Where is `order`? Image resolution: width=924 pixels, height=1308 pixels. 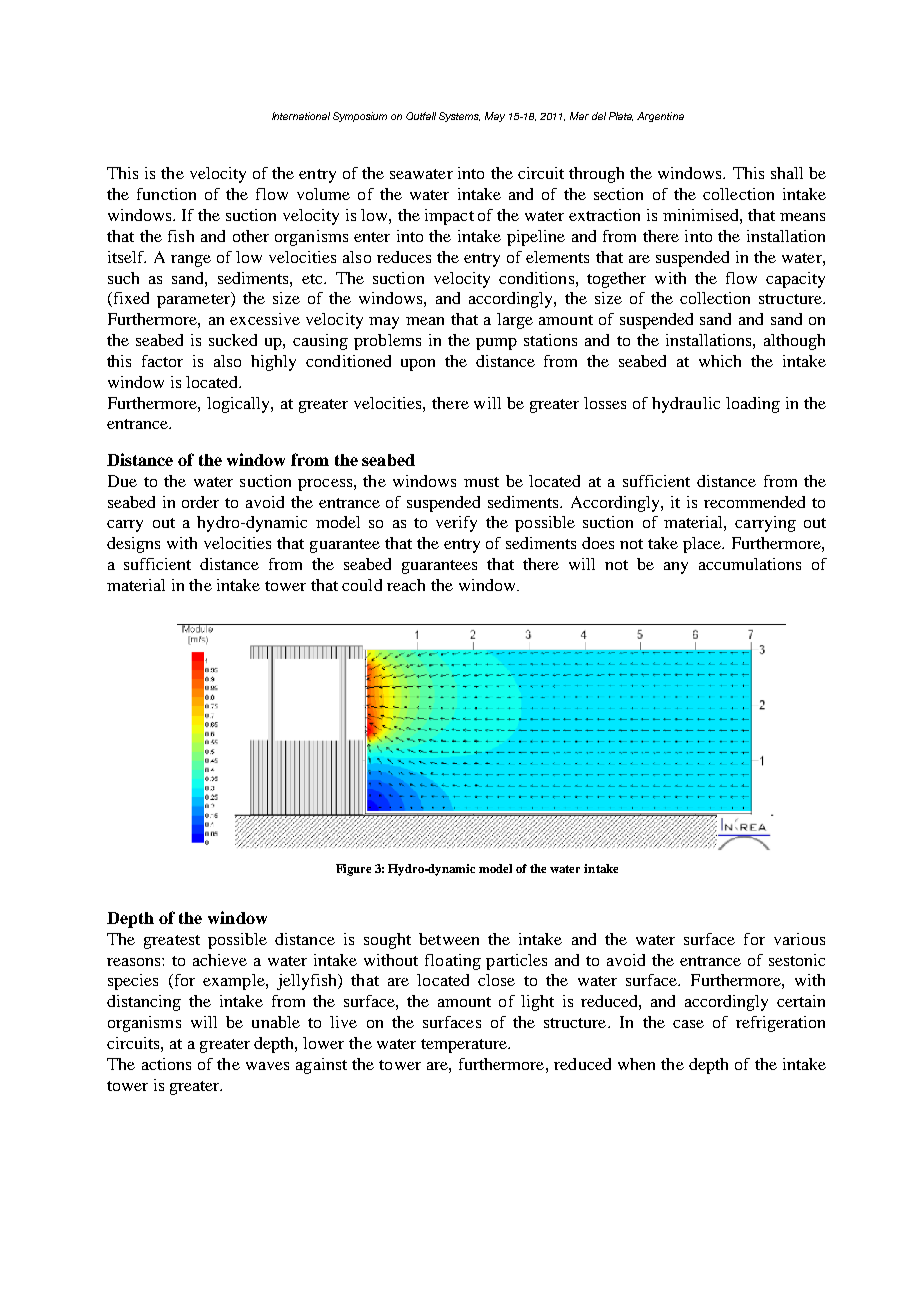
order is located at coordinates (200, 502).
